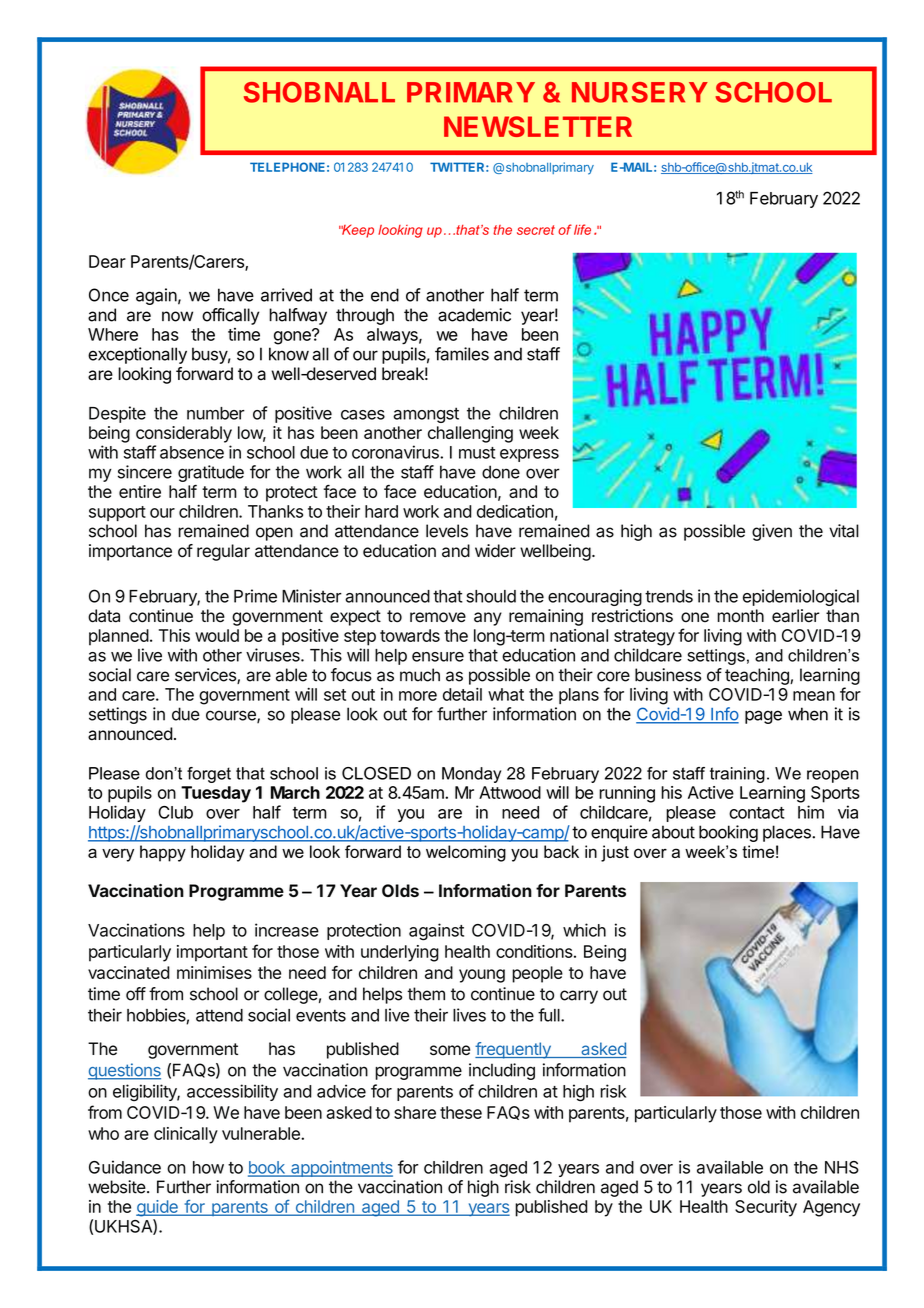 The image size is (924, 1308). I want to click on ensure, so click(438, 657).
